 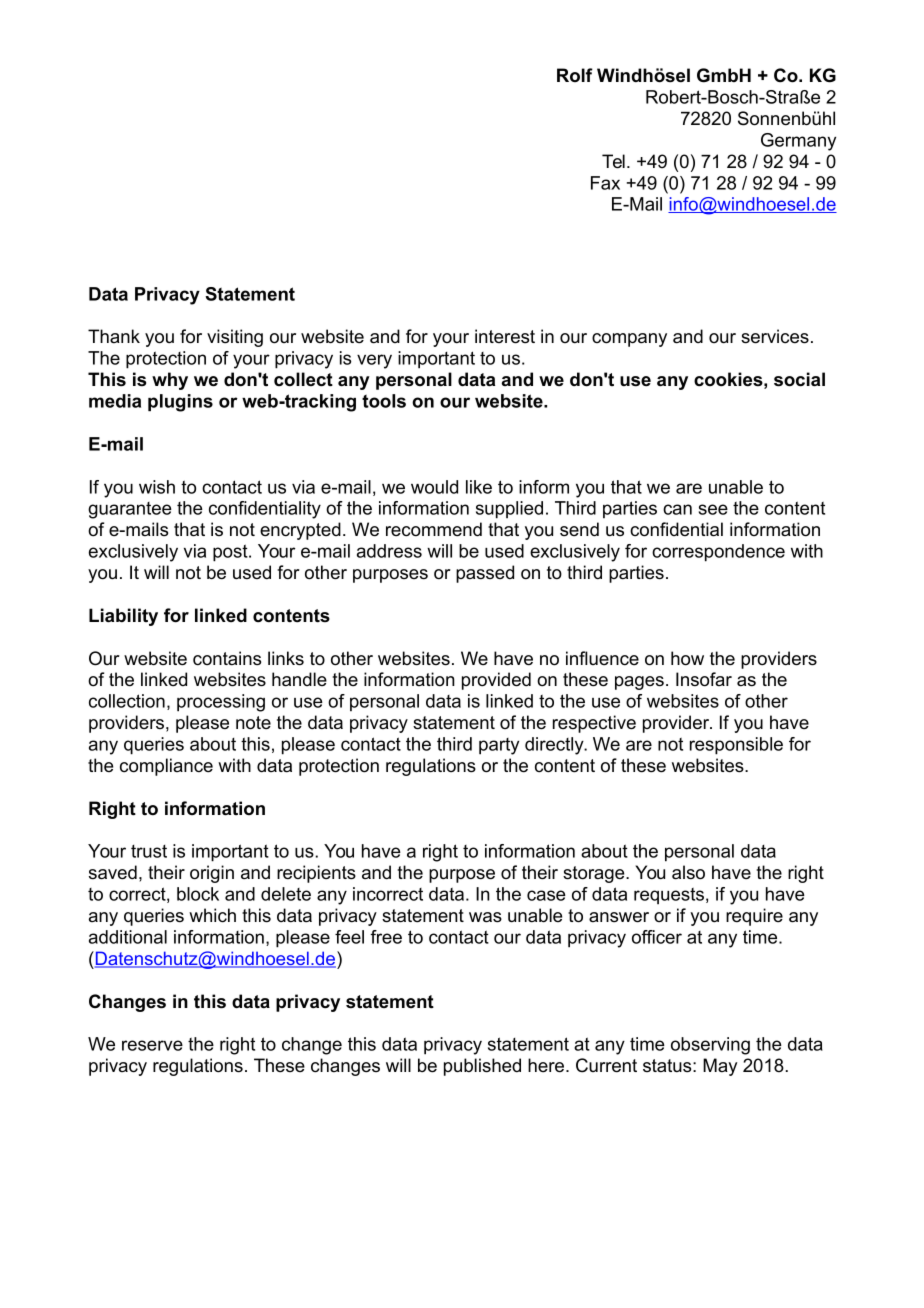 What do you see at coordinates (235, 338) in the image?
I see `visiting` at bounding box center [235, 338].
